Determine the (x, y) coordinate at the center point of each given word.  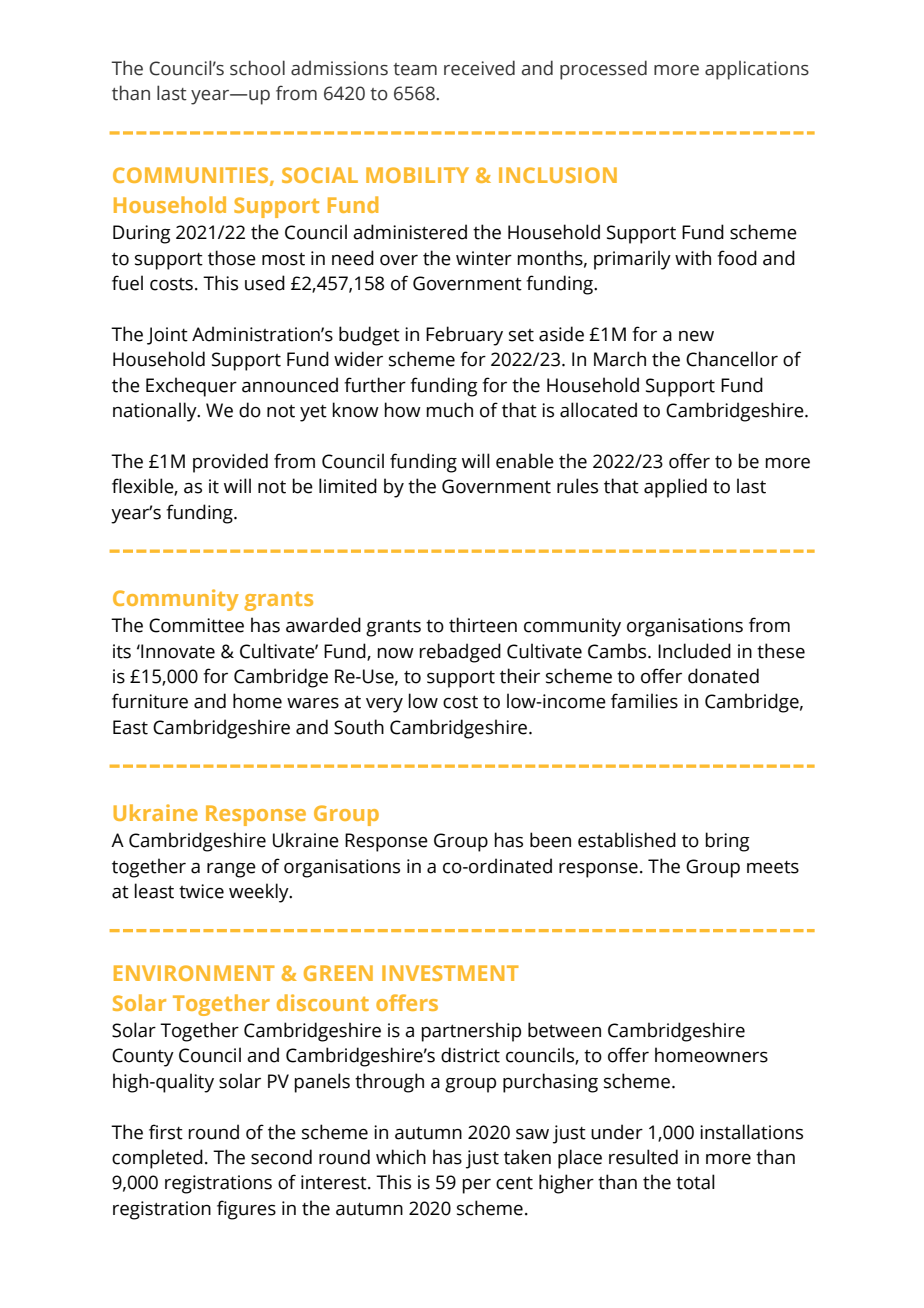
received (479, 68)
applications (757, 70)
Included (694, 651)
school (257, 68)
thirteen (483, 625)
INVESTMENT (450, 973)
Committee (196, 625)
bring (727, 842)
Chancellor (732, 359)
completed (157, 1159)
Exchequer (191, 387)
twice (201, 891)
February (464, 336)
